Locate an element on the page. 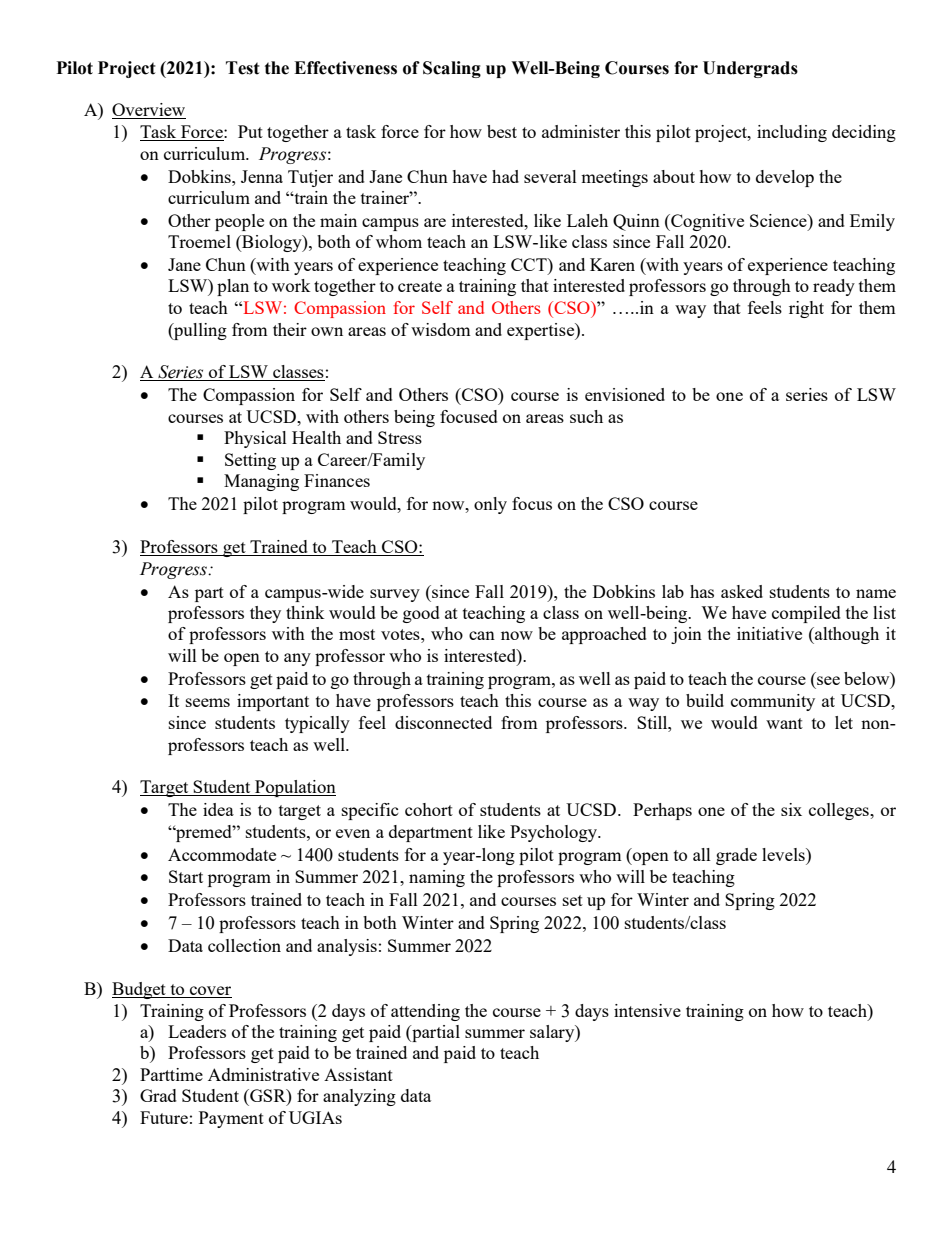 Image resolution: width=952 pixels, height=1233 pixels. want is located at coordinates (784, 723).
